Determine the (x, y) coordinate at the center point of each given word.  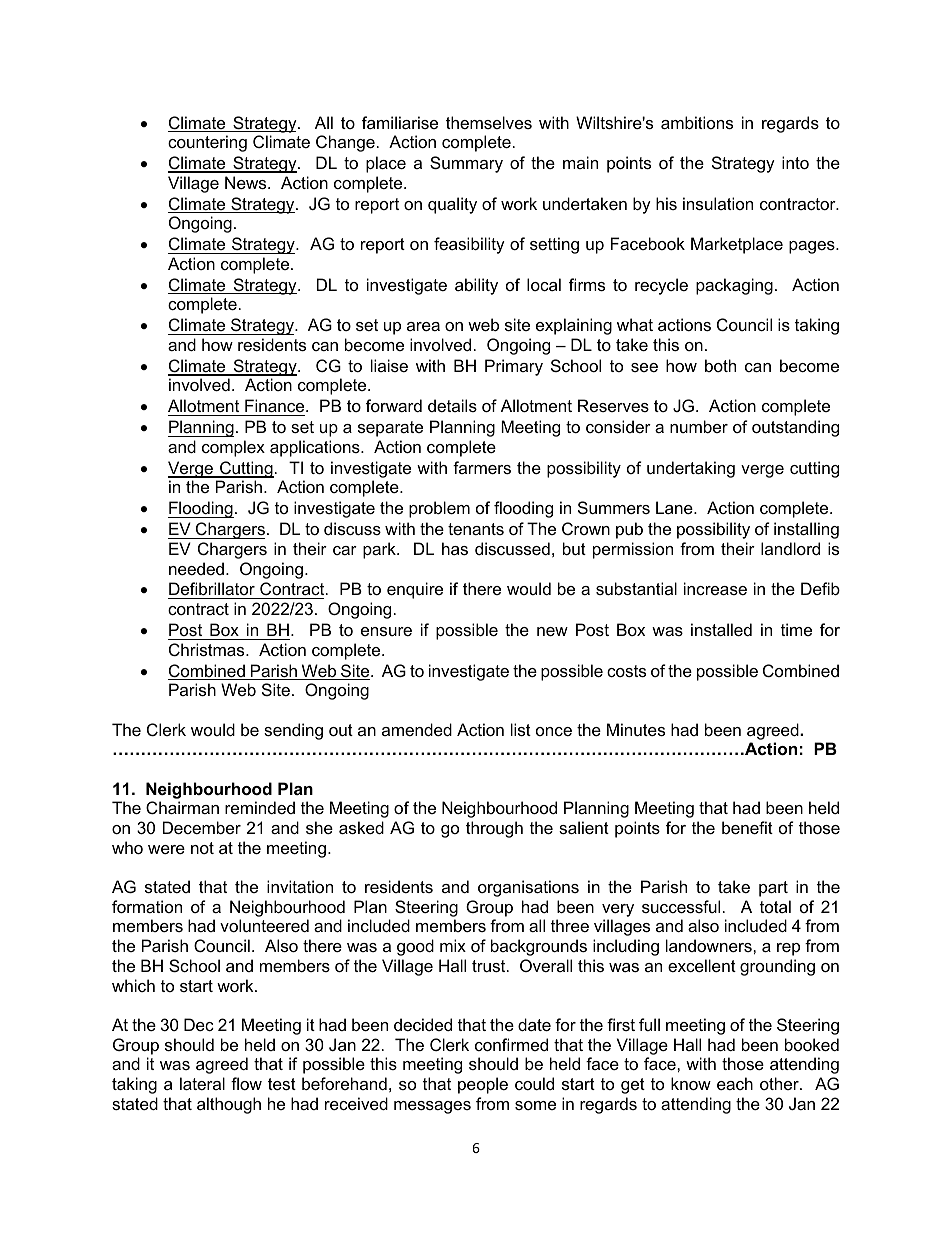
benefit (747, 827)
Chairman (182, 807)
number (699, 426)
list (521, 729)
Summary (466, 164)
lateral (202, 1083)
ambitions (697, 122)
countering (207, 143)
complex (233, 448)
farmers (482, 467)
